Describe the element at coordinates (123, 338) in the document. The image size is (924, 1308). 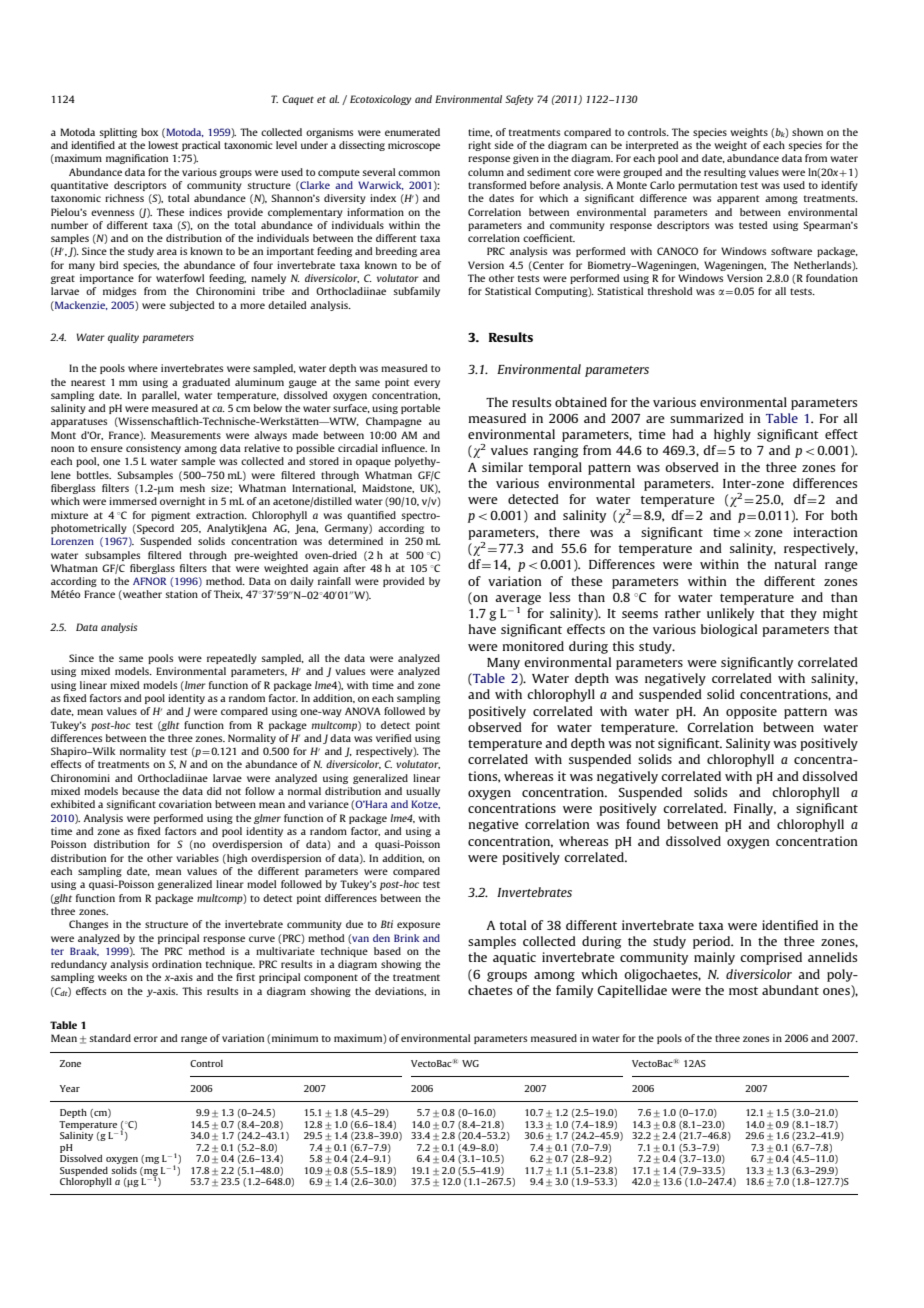
I see `quality` at that location.
